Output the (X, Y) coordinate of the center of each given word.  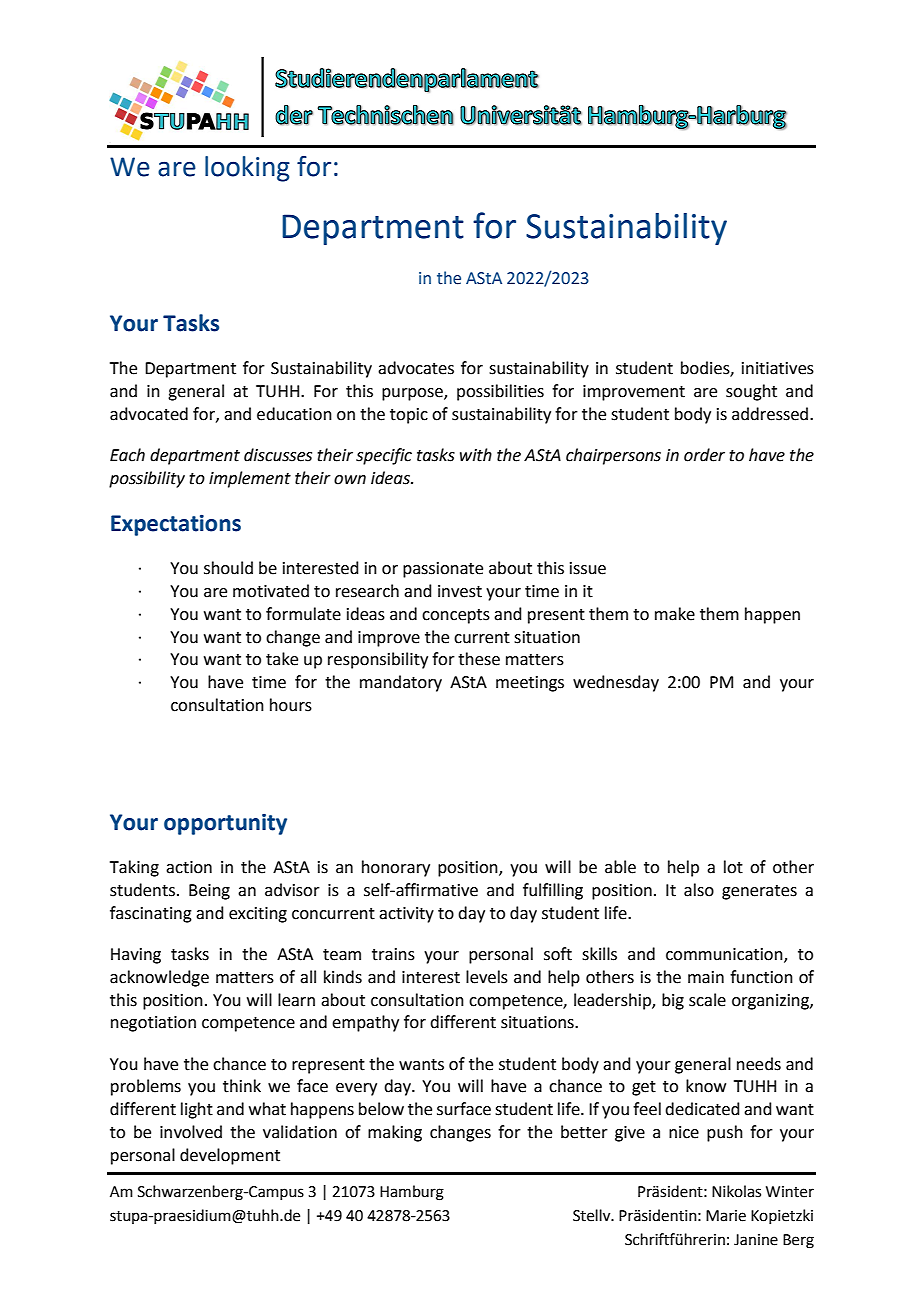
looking (247, 169)
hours (291, 705)
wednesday (616, 683)
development (230, 1156)
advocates (416, 368)
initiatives (778, 368)
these (479, 659)
